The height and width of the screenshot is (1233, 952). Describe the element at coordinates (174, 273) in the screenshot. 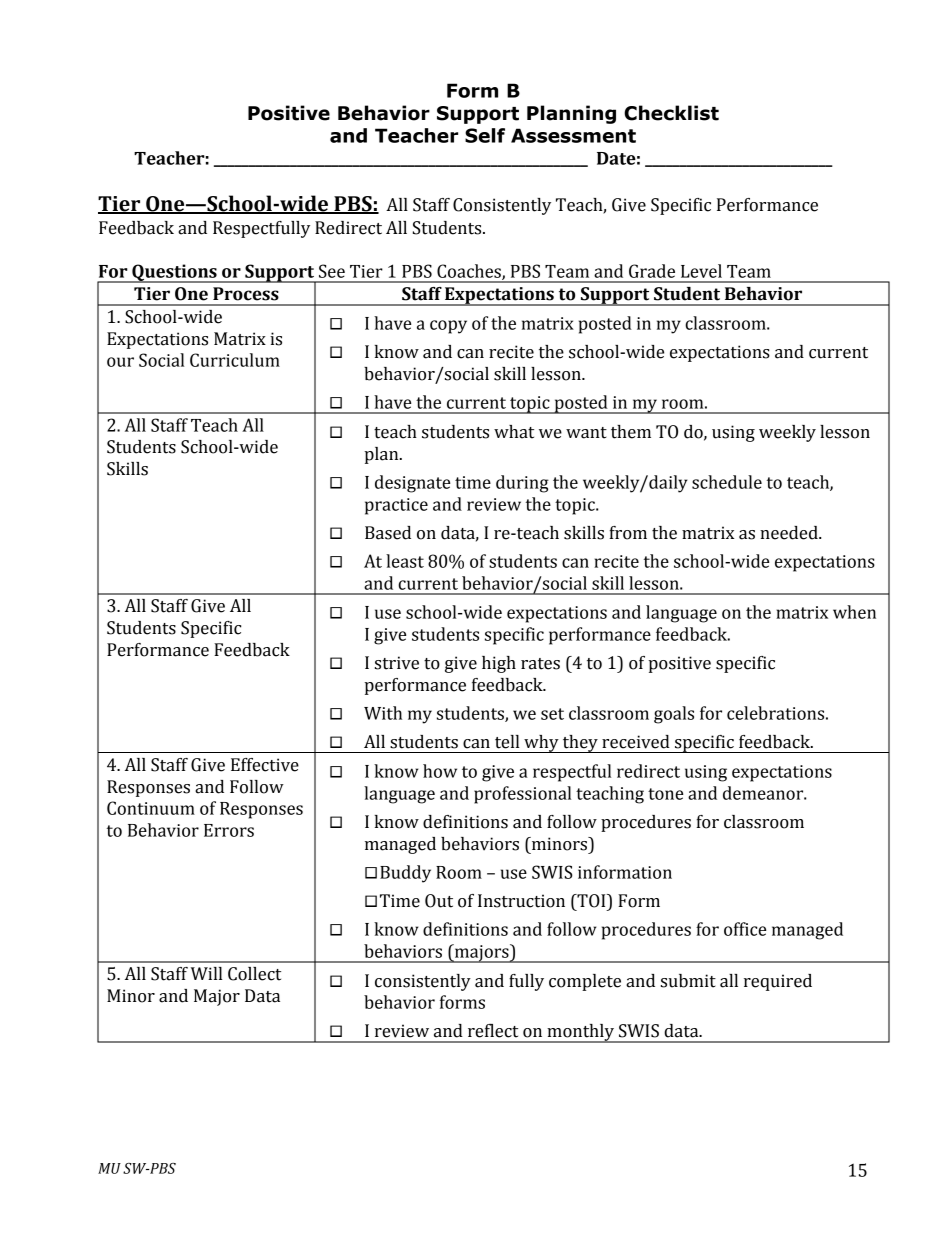

I see `Questions` at that location.
